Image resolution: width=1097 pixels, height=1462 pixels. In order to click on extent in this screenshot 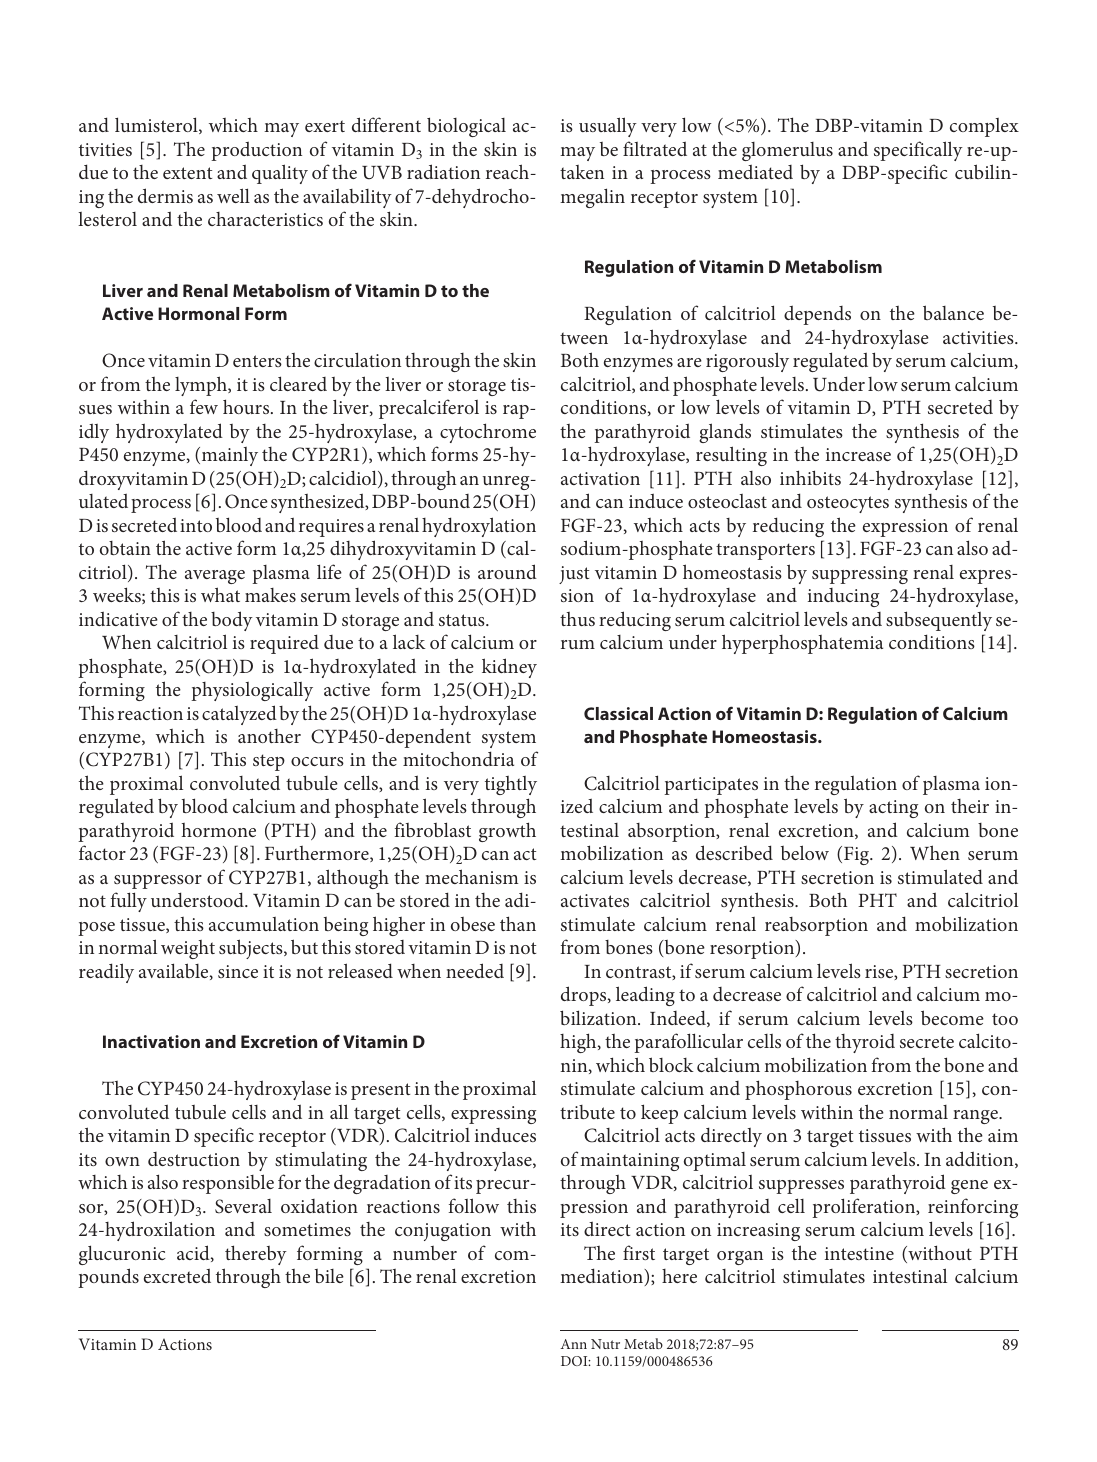, I will do `click(187, 173)`.
